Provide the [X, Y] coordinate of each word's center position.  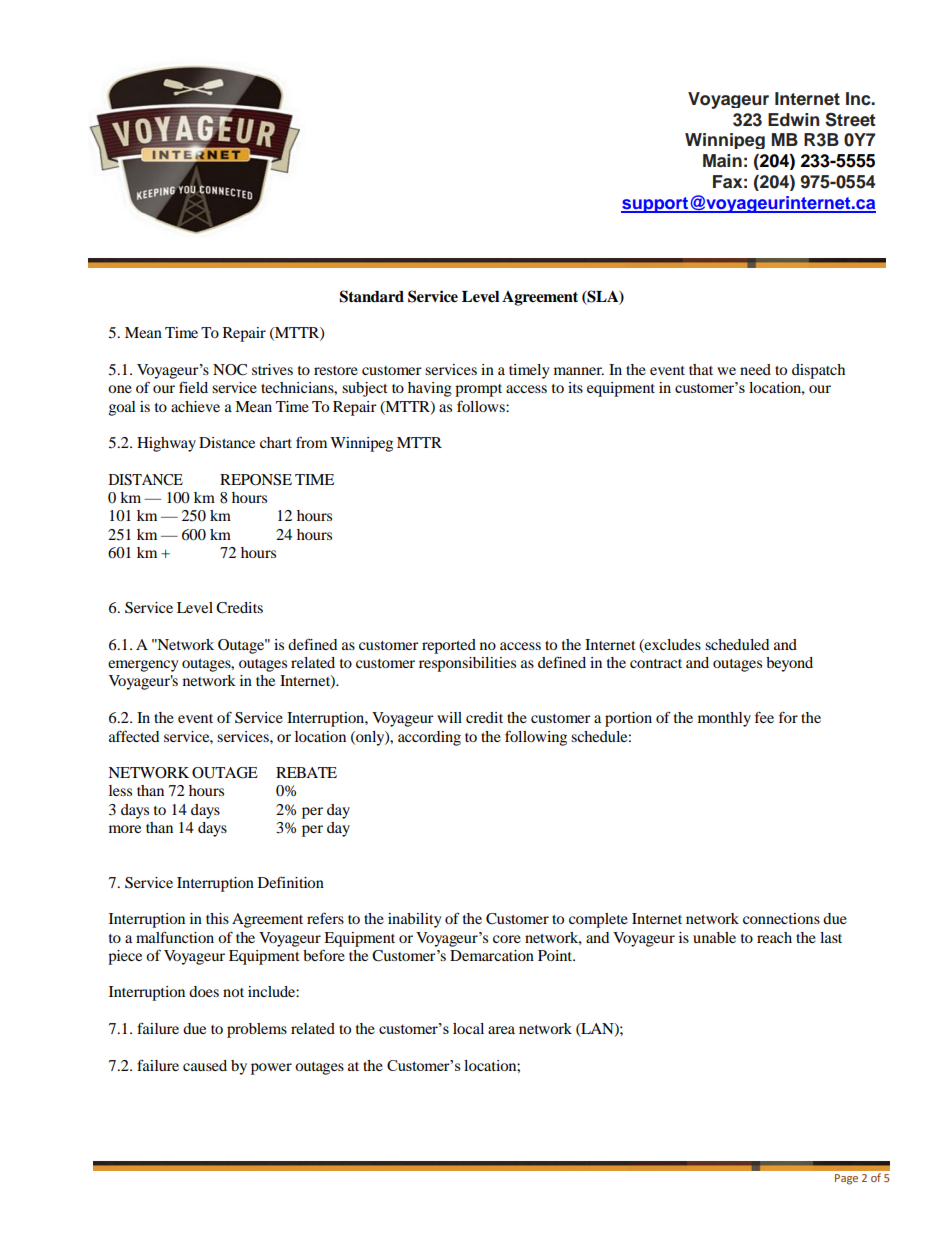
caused [205, 1065]
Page [846, 1179]
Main [722, 161]
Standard [371, 296]
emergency [143, 666]
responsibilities [467, 664]
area [501, 1030]
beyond [789, 664]
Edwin [794, 119]
